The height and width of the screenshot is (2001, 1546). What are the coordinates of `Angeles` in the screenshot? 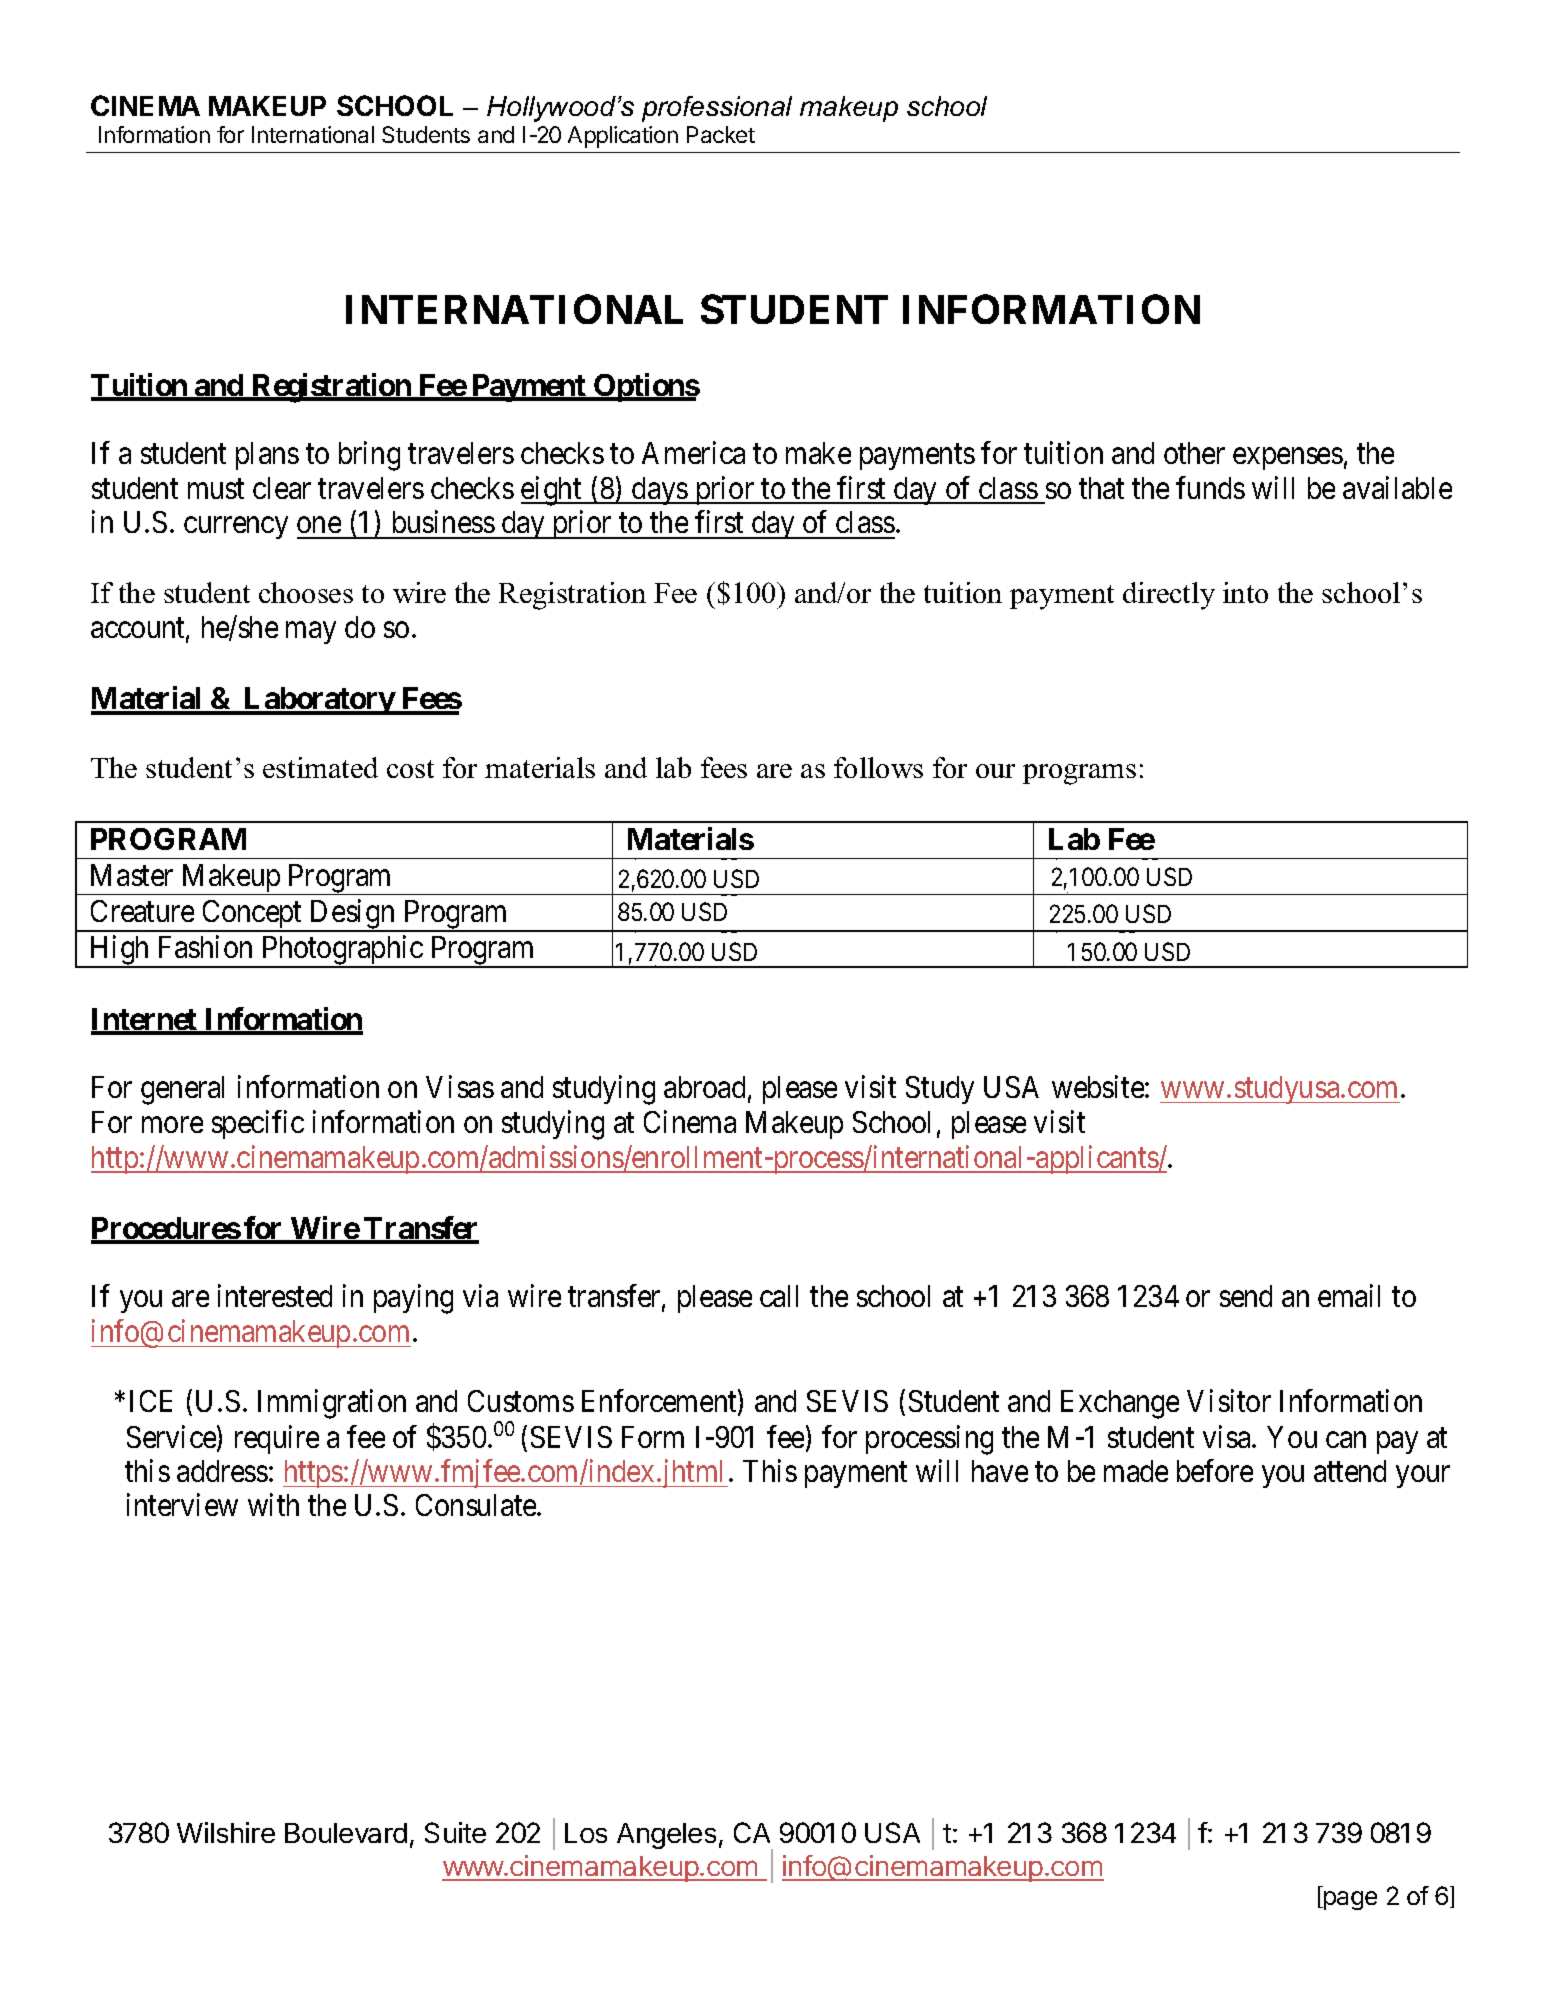 It's located at (666, 1836).
